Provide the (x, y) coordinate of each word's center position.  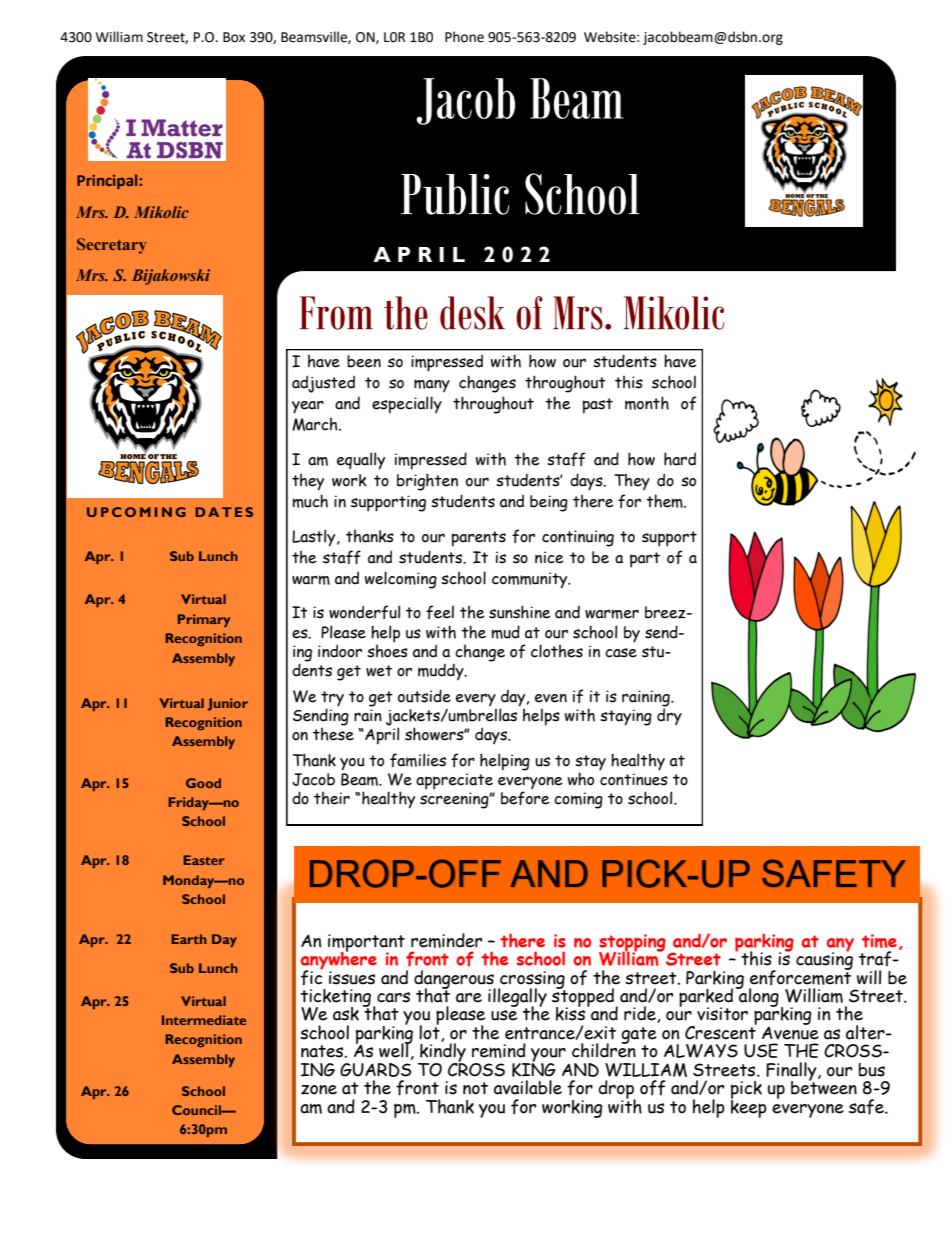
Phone (464, 37)
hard (680, 459)
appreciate (454, 781)
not (475, 1088)
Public (455, 194)
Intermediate (204, 1020)
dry (669, 715)
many (432, 385)
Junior (228, 704)
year (308, 407)
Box (234, 37)
